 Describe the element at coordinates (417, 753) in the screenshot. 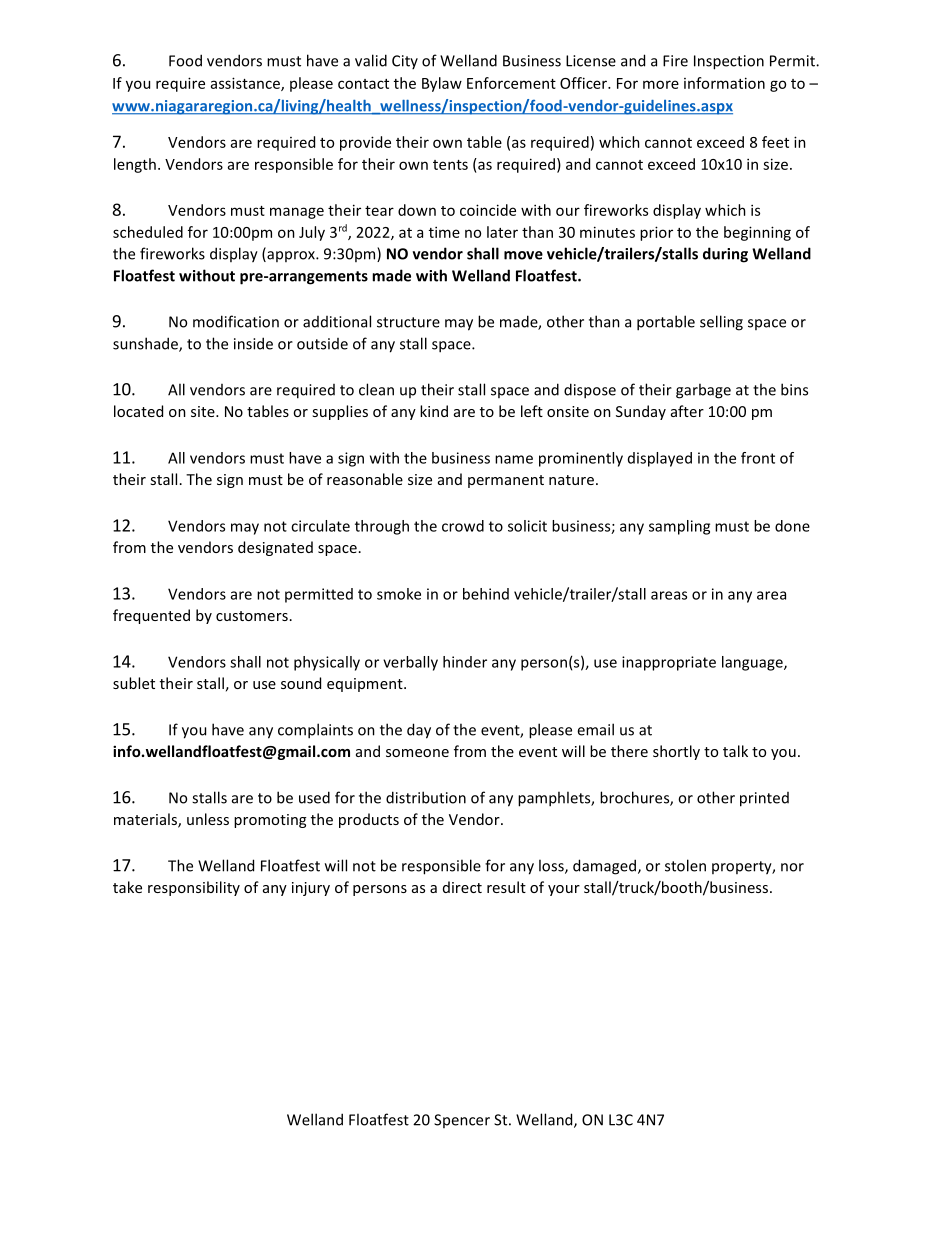

I see `someone` at that location.
